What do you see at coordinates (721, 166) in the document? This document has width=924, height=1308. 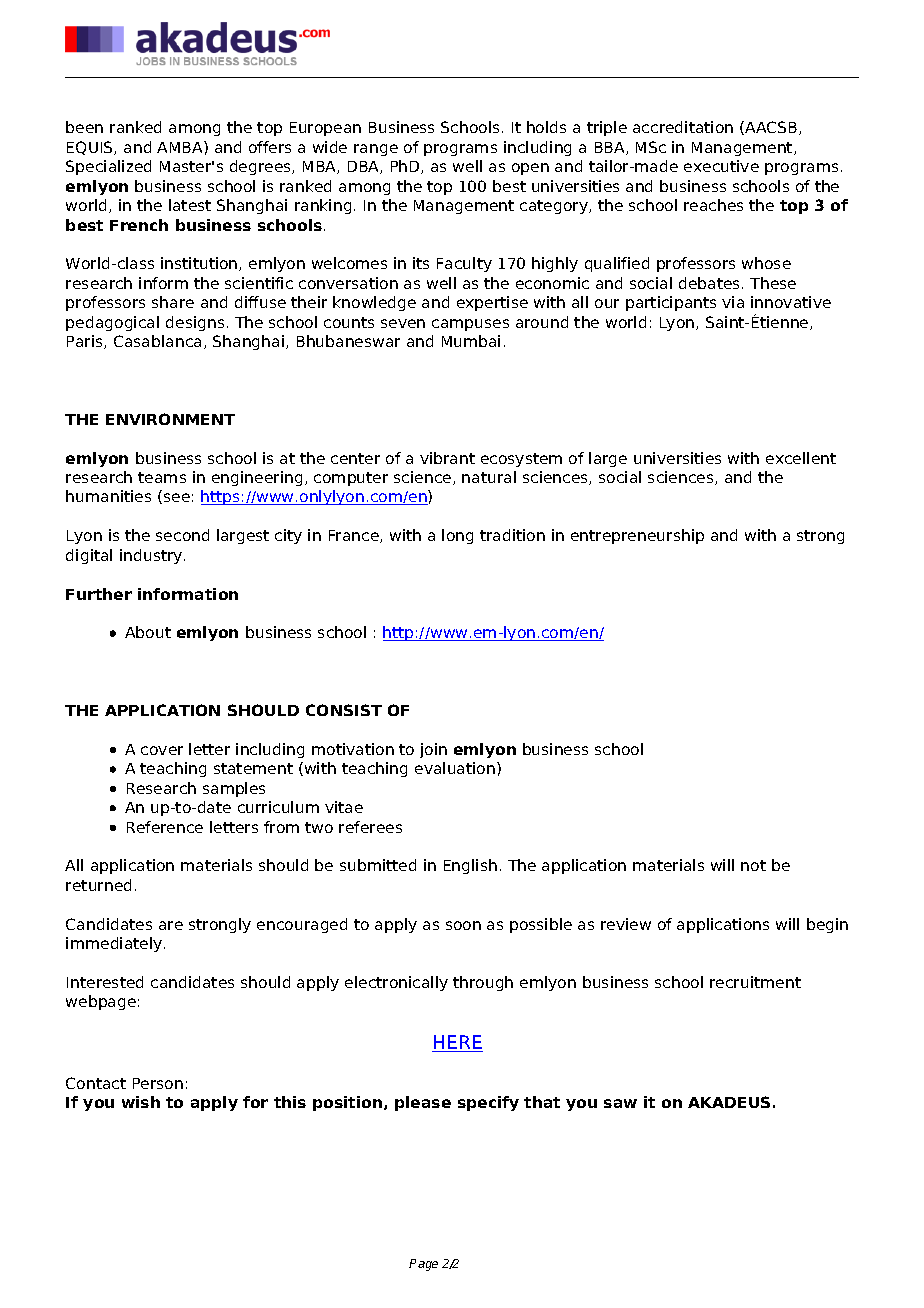 I see `executive` at bounding box center [721, 166].
